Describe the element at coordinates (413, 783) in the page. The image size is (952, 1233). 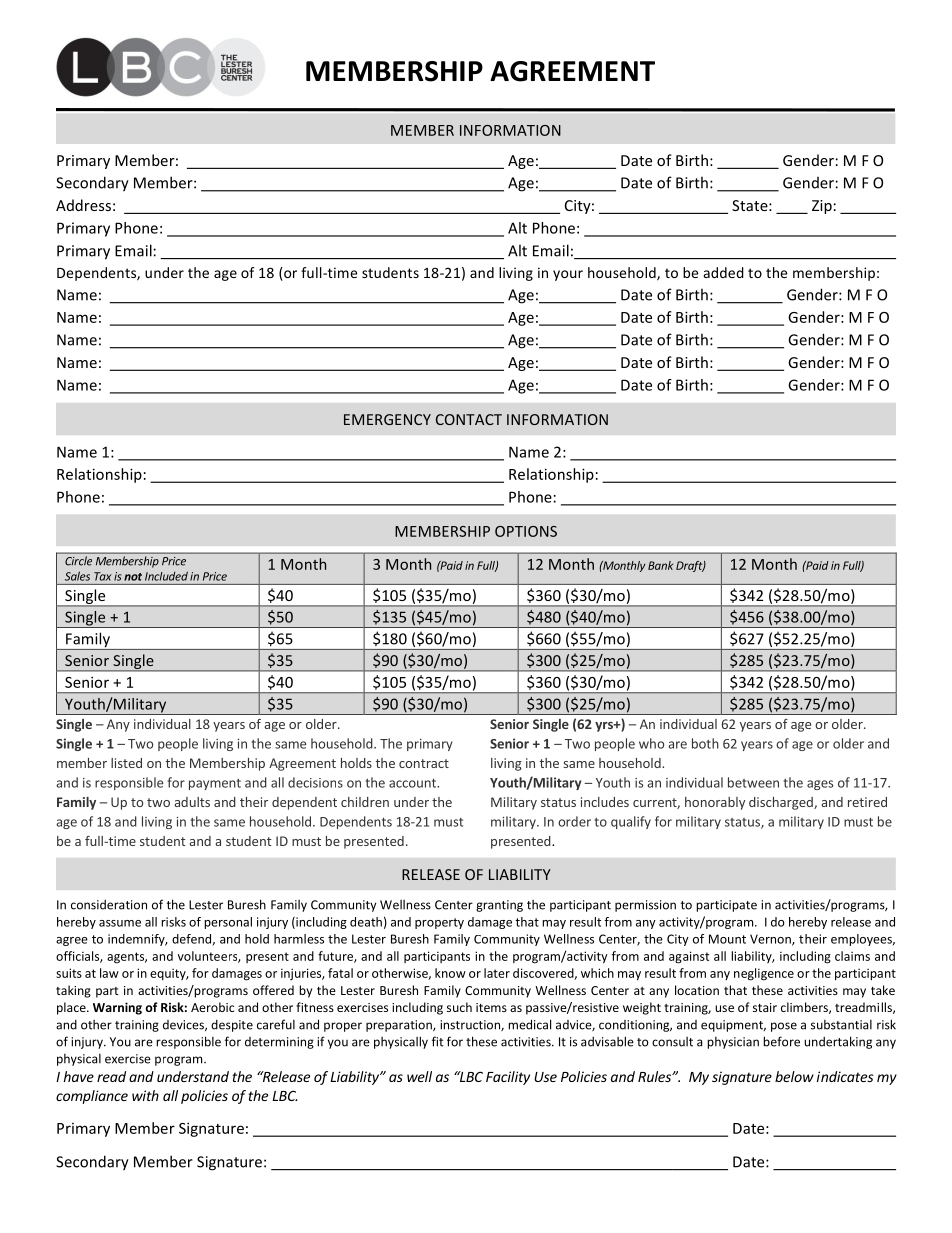
I see `account` at that location.
